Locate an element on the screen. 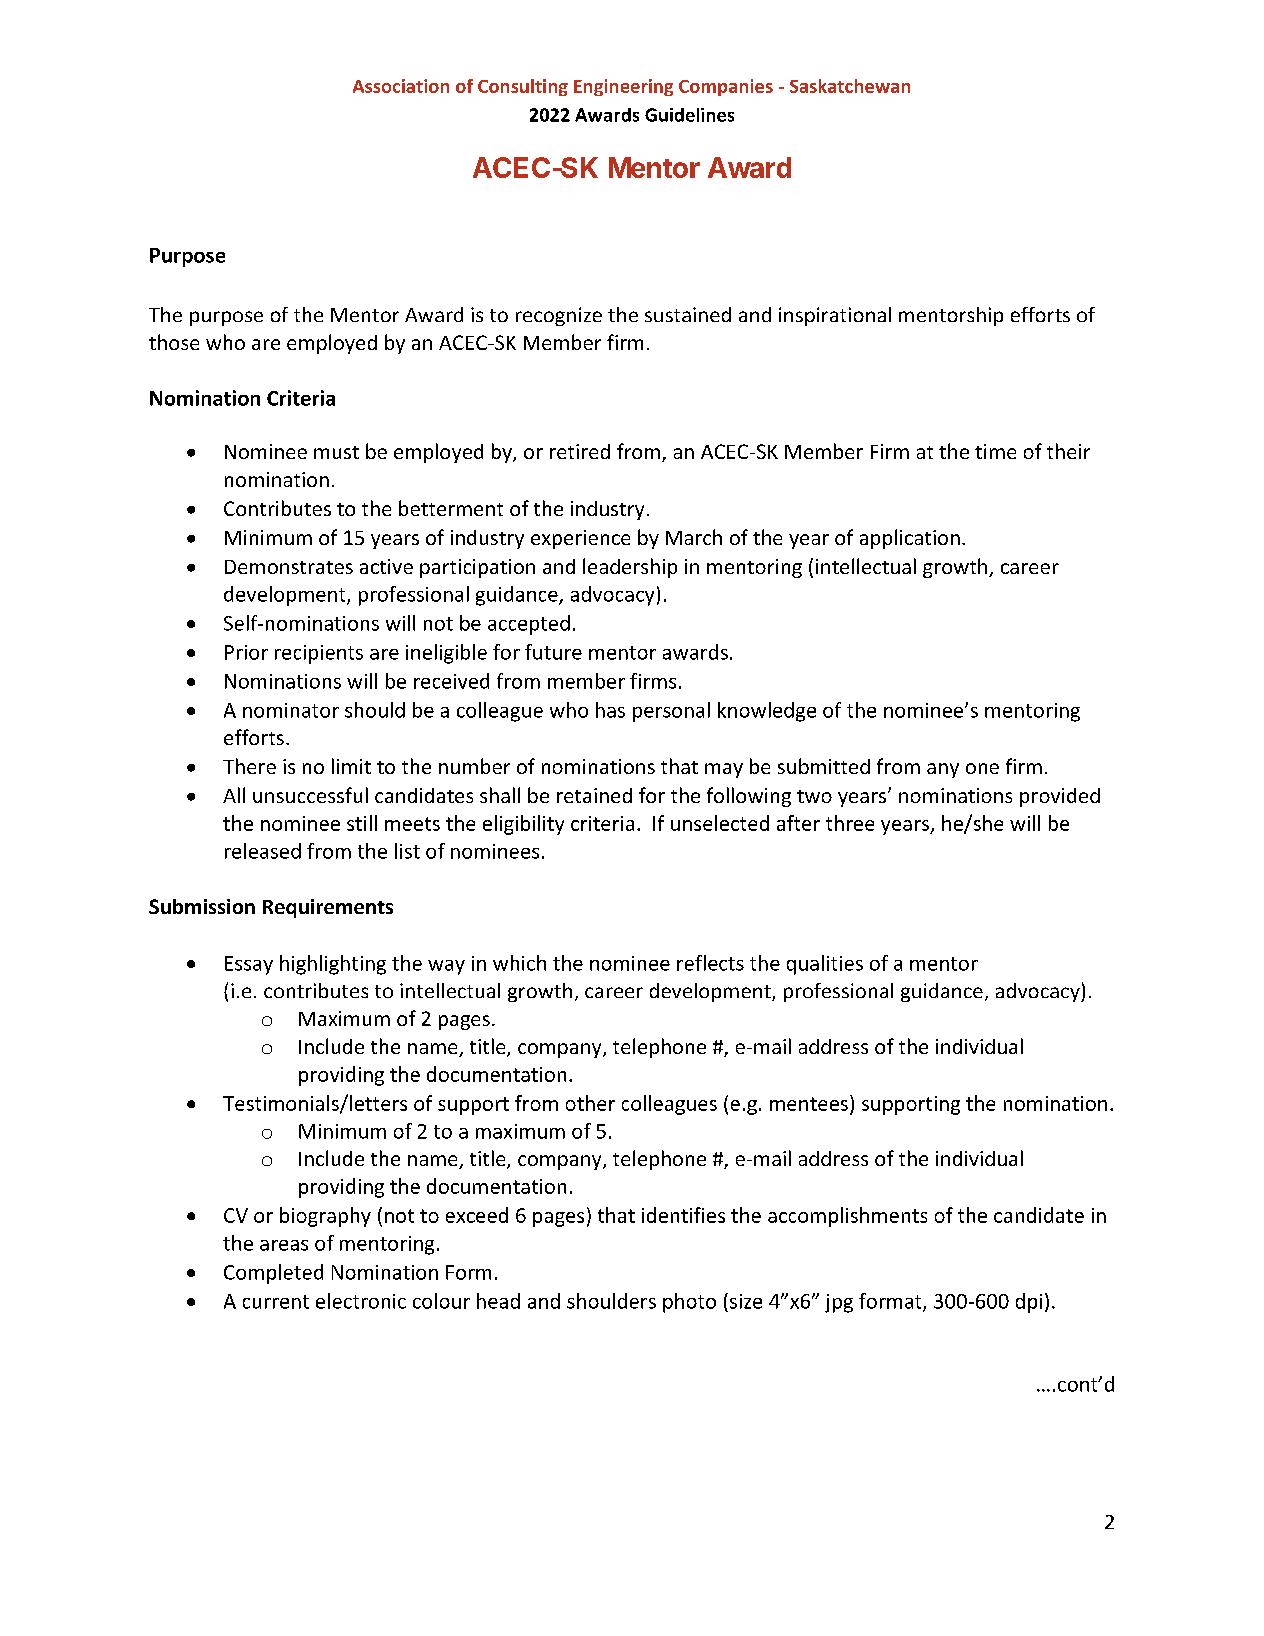 This screenshot has width=1264, height=1636. dpi is located at coordinates (1029, 1303).
